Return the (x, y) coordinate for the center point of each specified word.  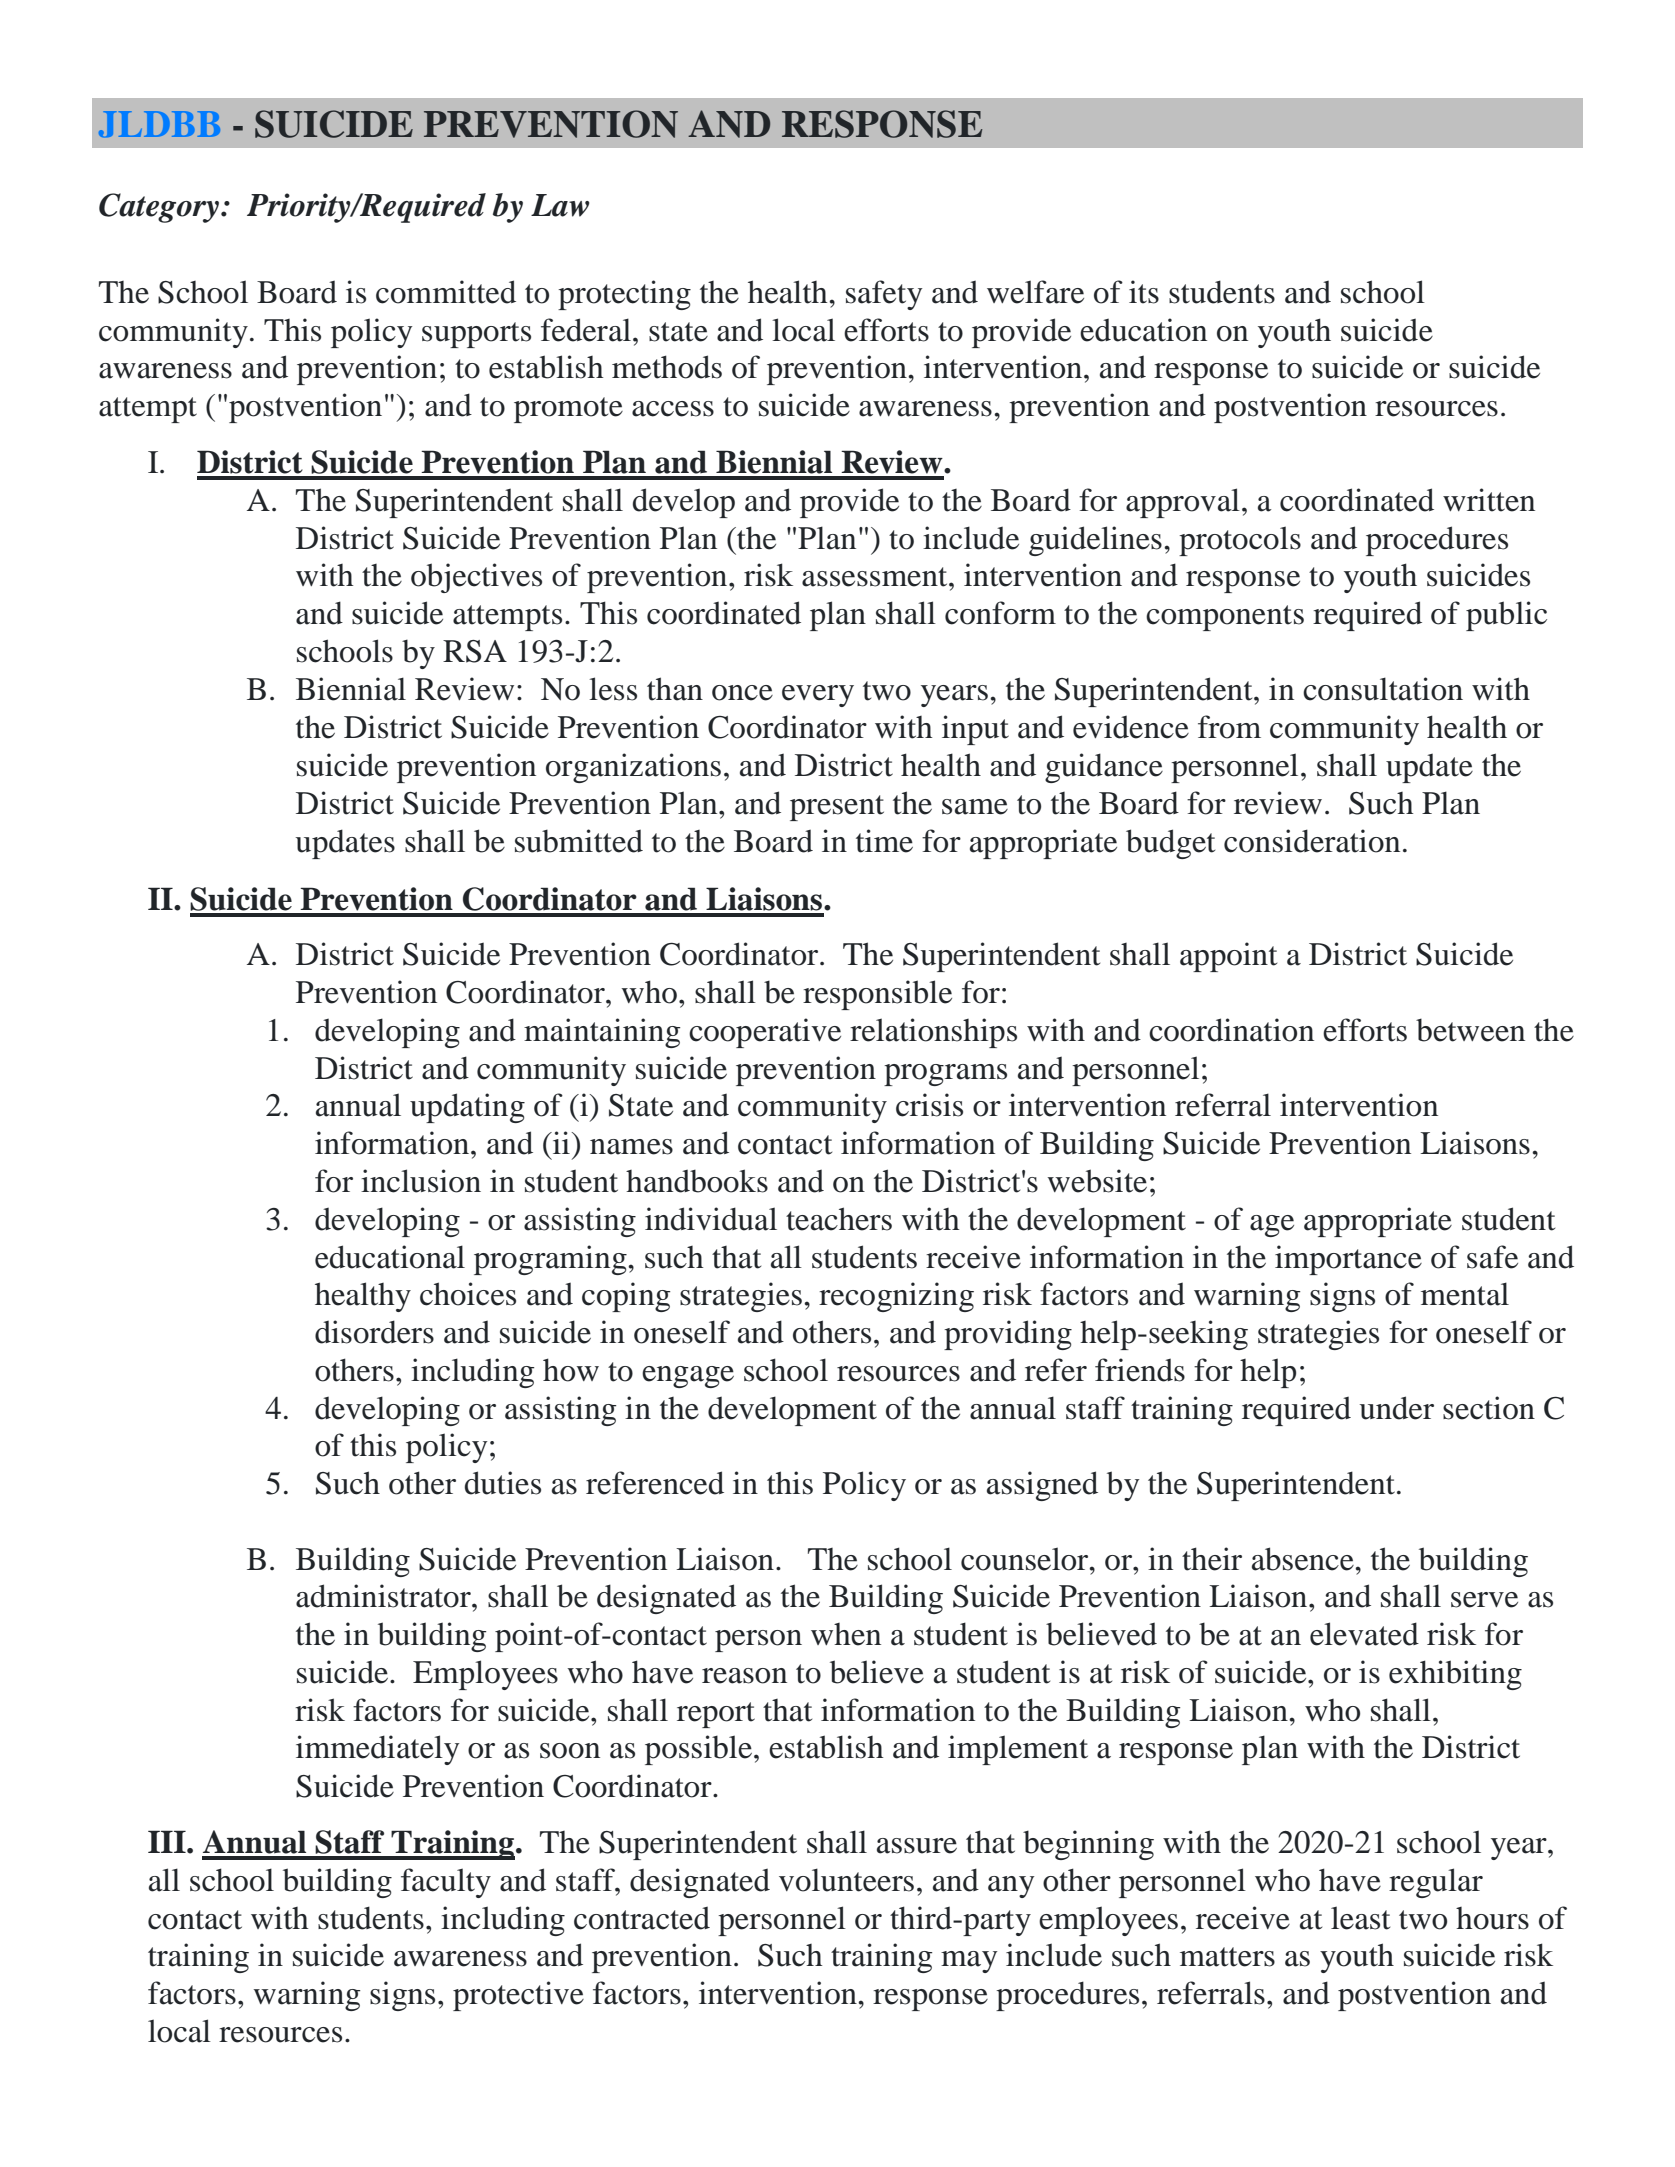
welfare (1035, 292)
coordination (1231, 1030)
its (1144, 292)
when (846, 1634)
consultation (1383, 689)
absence (1304, 1559)
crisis (929, 1105)
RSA (475, 651)
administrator (384, 1596)
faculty (446, 1883)
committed (446, 292)
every (818, 696)
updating (467, 1108)
